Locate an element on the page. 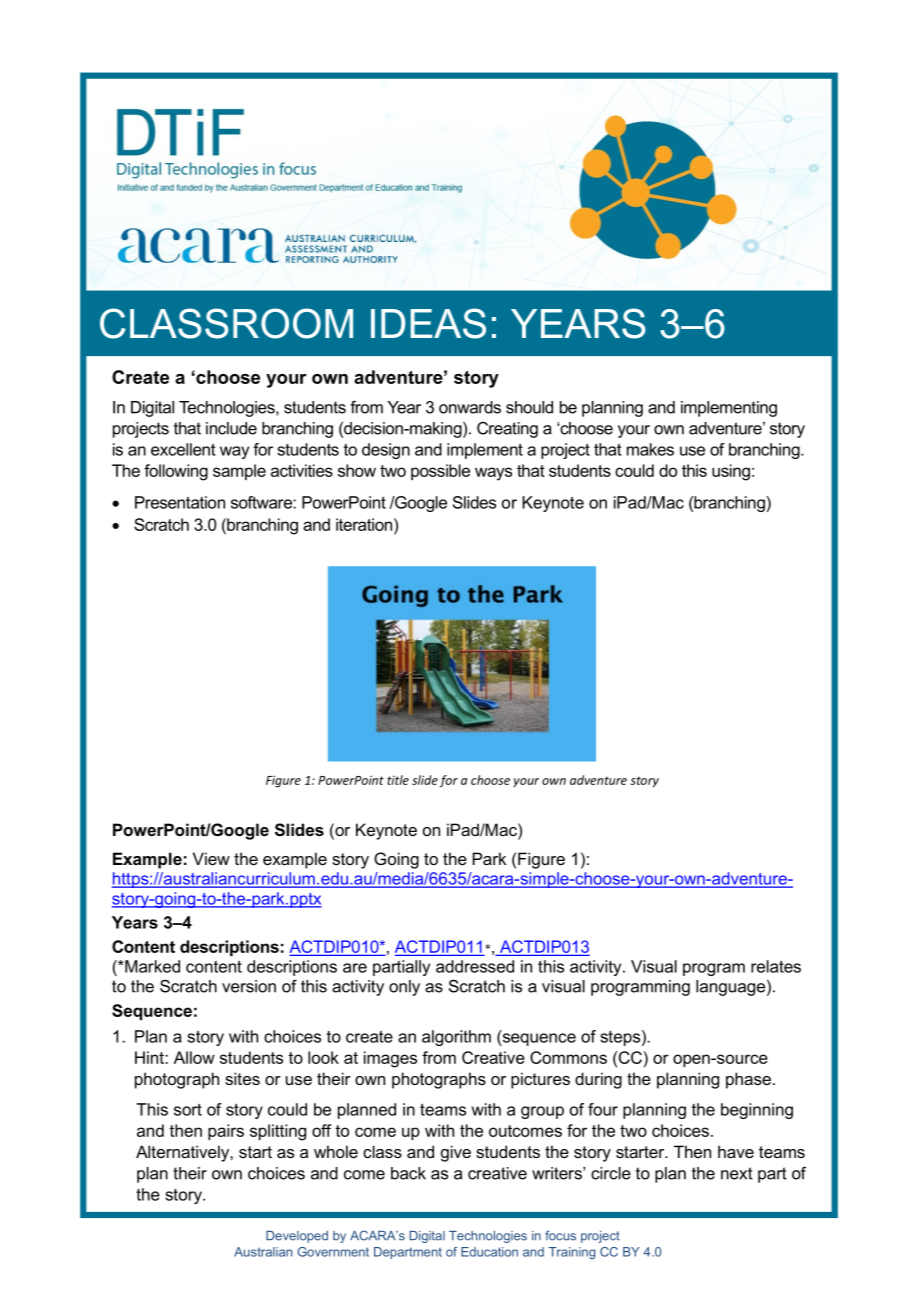  using is located at coordinates (731, 472).
